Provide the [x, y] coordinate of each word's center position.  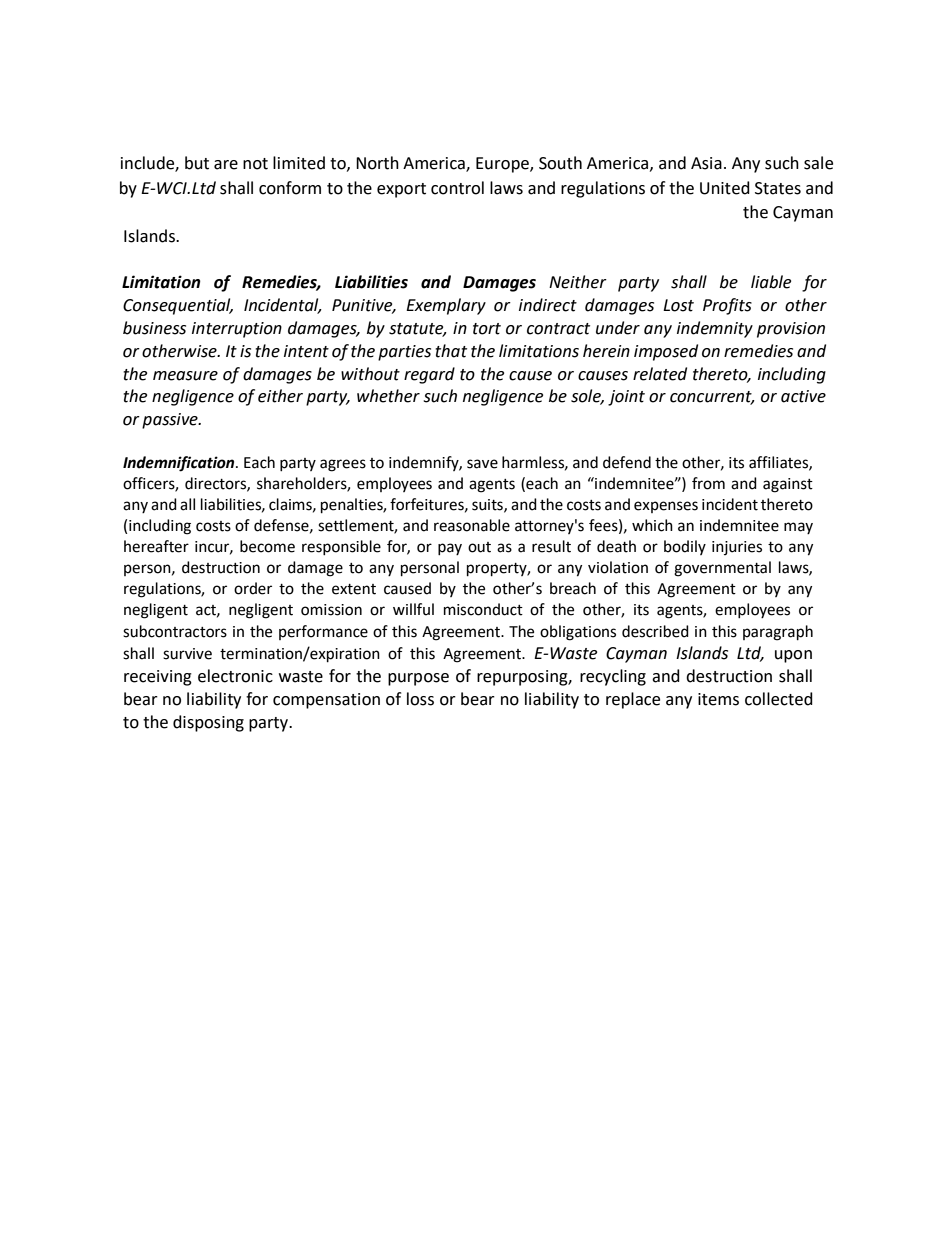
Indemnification [180, 464]
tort [487, 329]
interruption [237, 330]
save [482, 464]
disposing [208, 723]
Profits [727, 306]
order [253, 588]
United [725, 188]
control [457, 188]
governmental [722, 569]
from [708, 483]
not [255, 164]
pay [450, 549]
